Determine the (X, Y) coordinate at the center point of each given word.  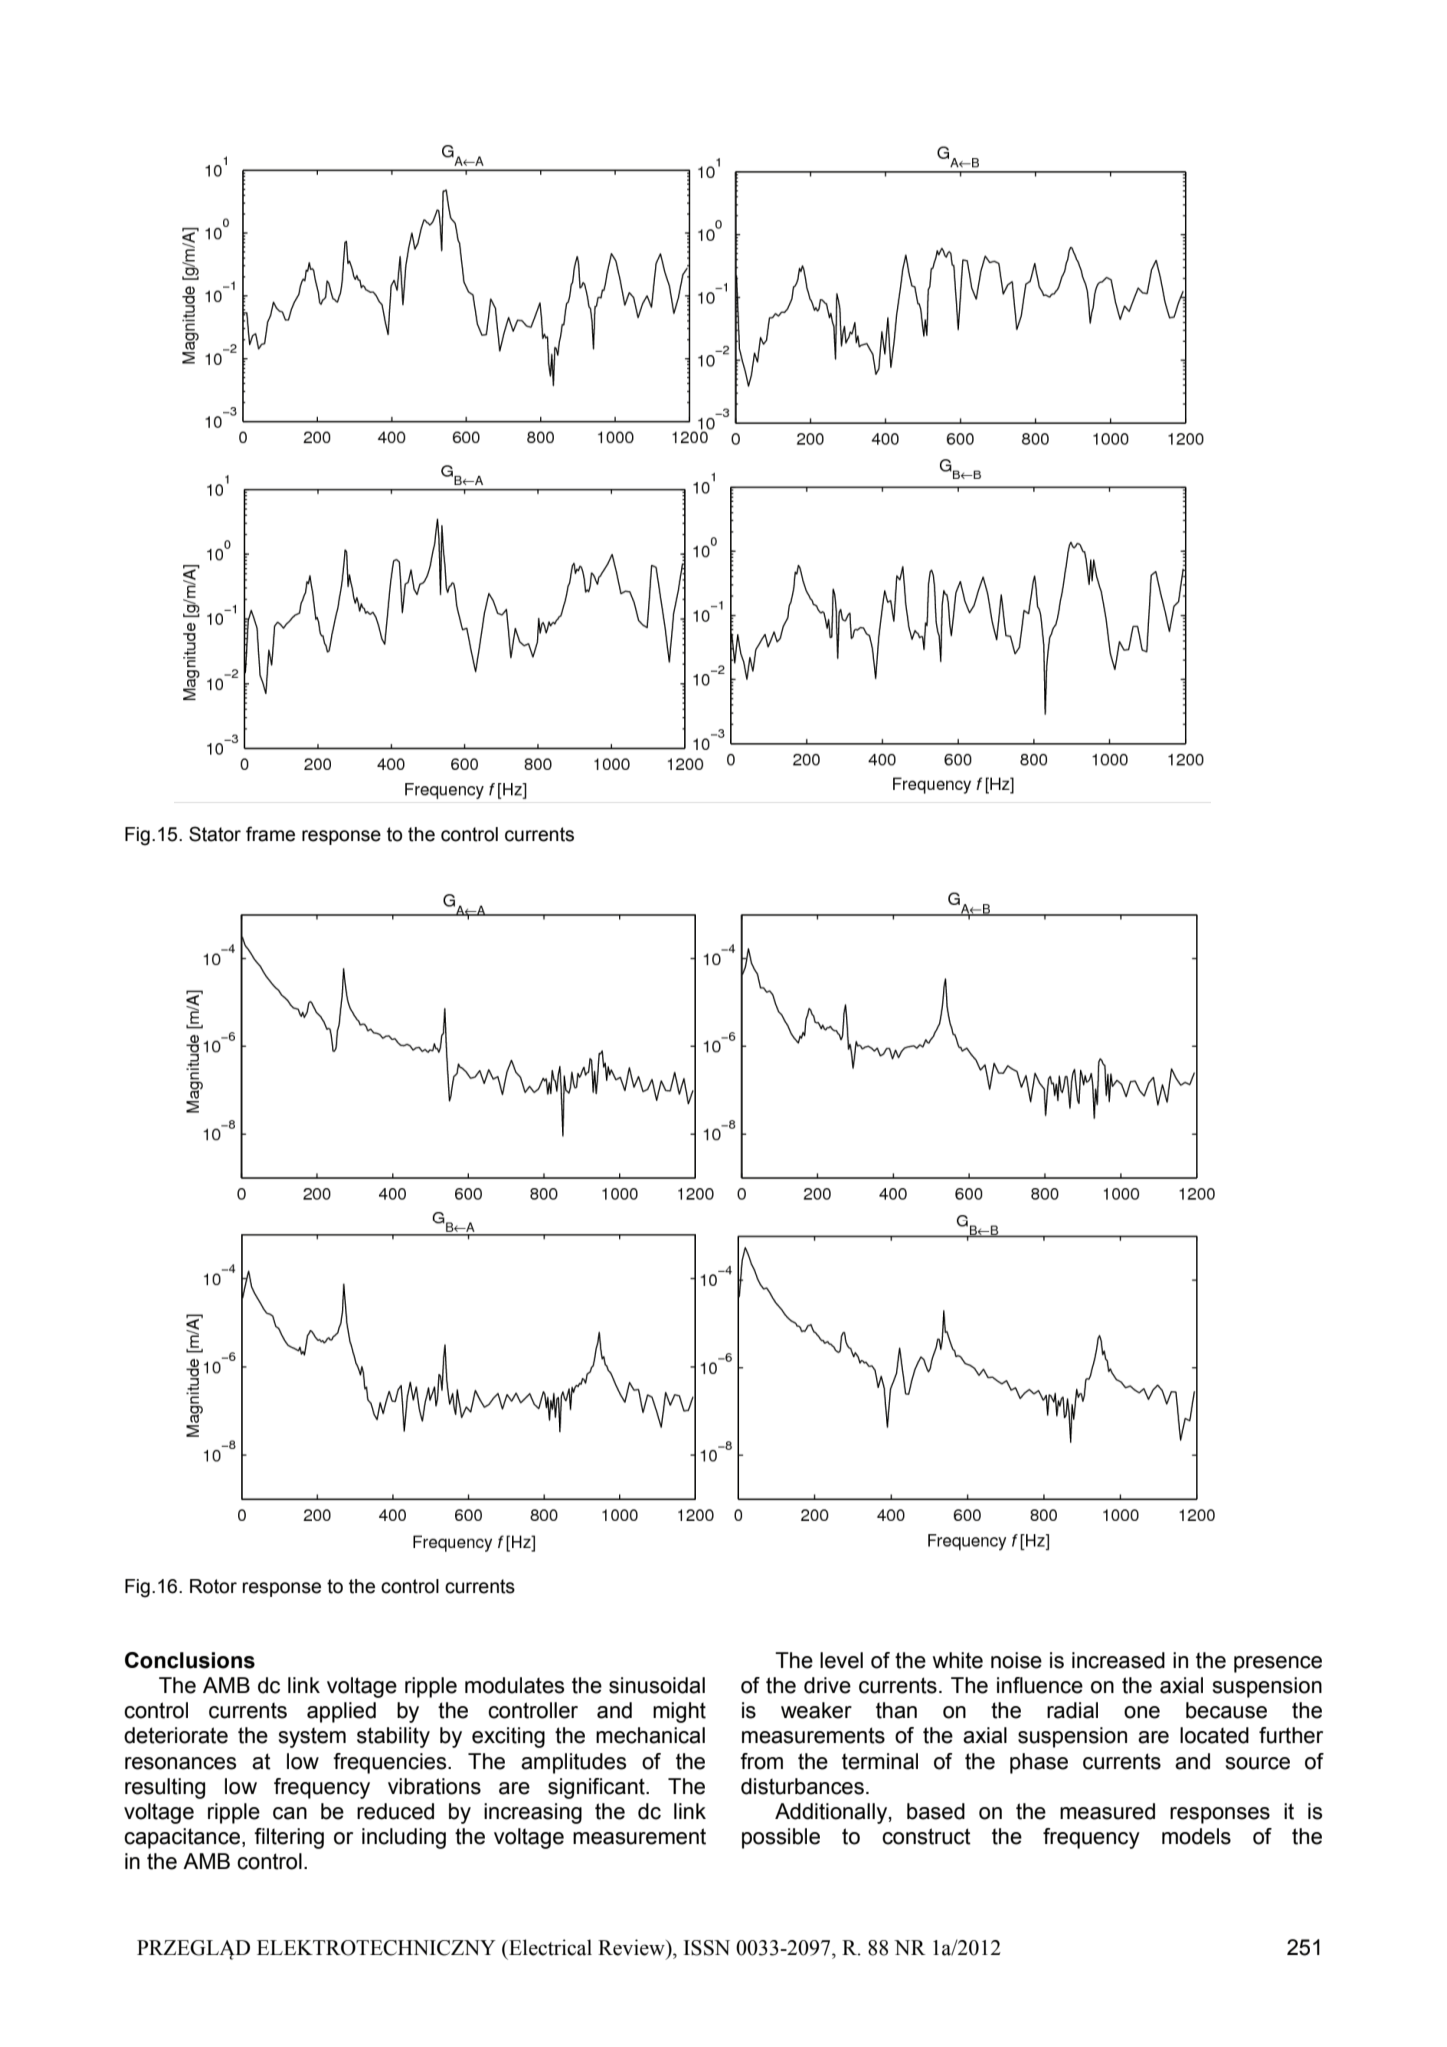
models (1196, 1836)
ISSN (707, 1948)
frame (270, 834)
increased (1118, 1660)
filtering (289, 1838)
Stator (215, 834)
